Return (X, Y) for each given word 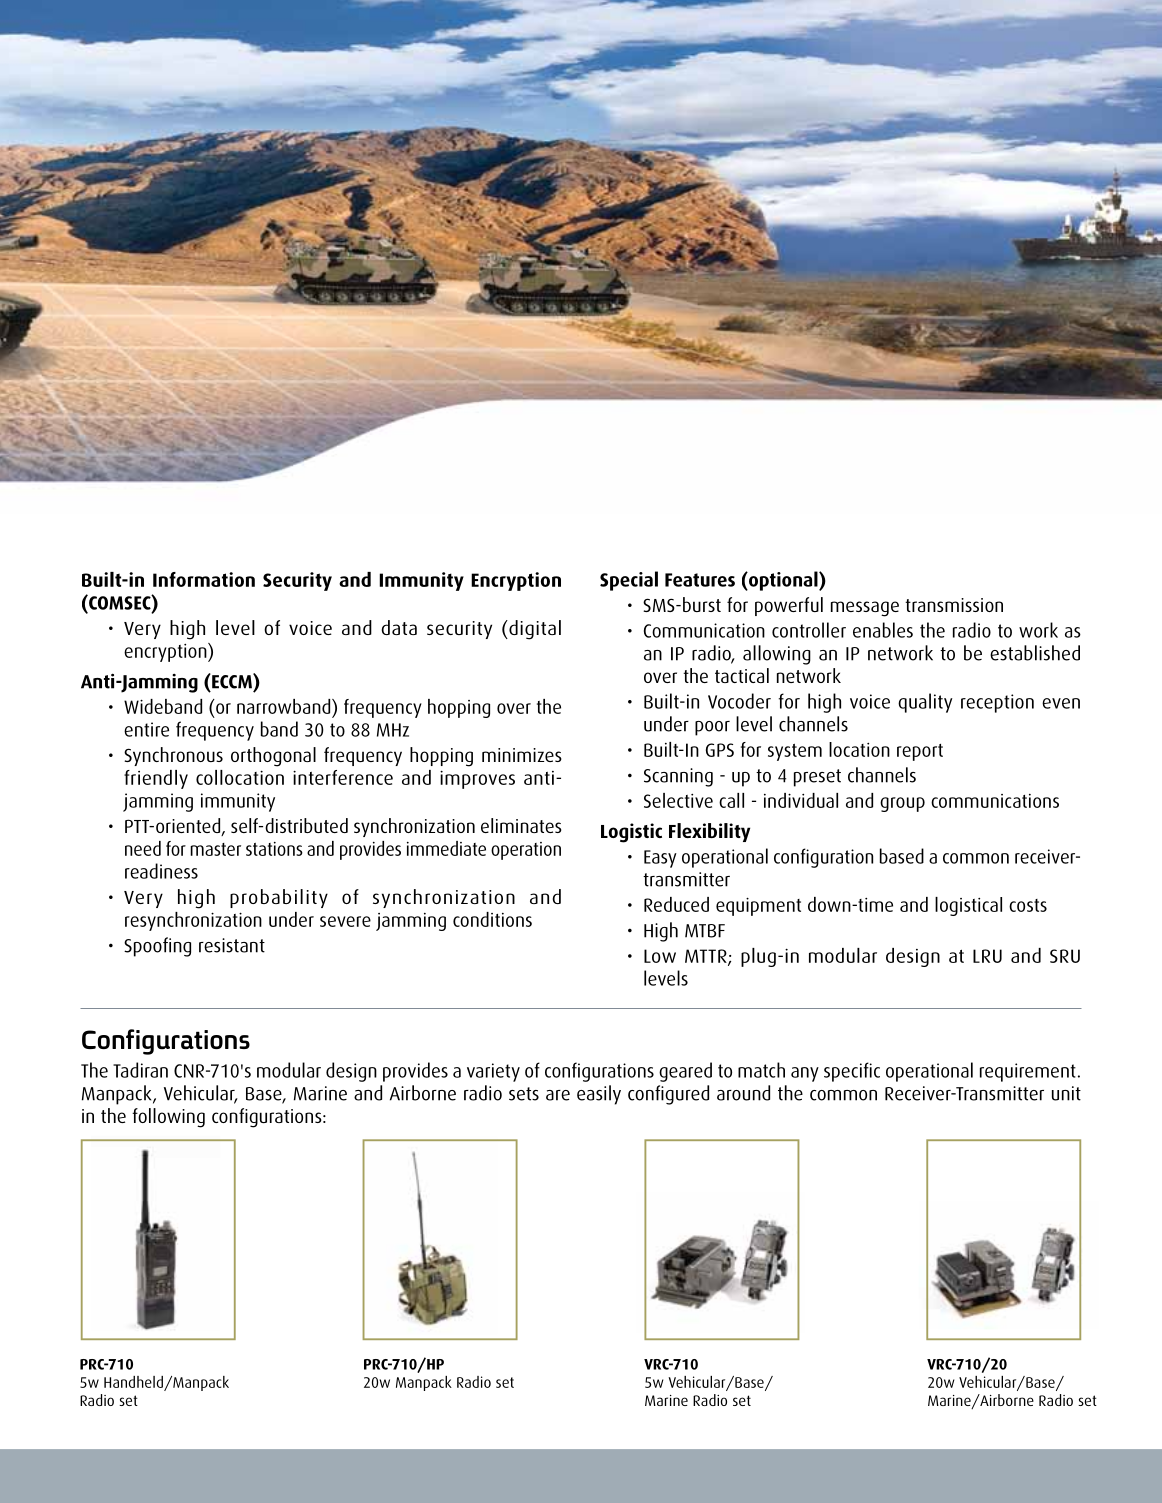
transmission (954, 605)
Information (204, 579)
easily (599, 1095)
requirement (1028, 1072)
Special (629, 581)
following (168, 1118)
